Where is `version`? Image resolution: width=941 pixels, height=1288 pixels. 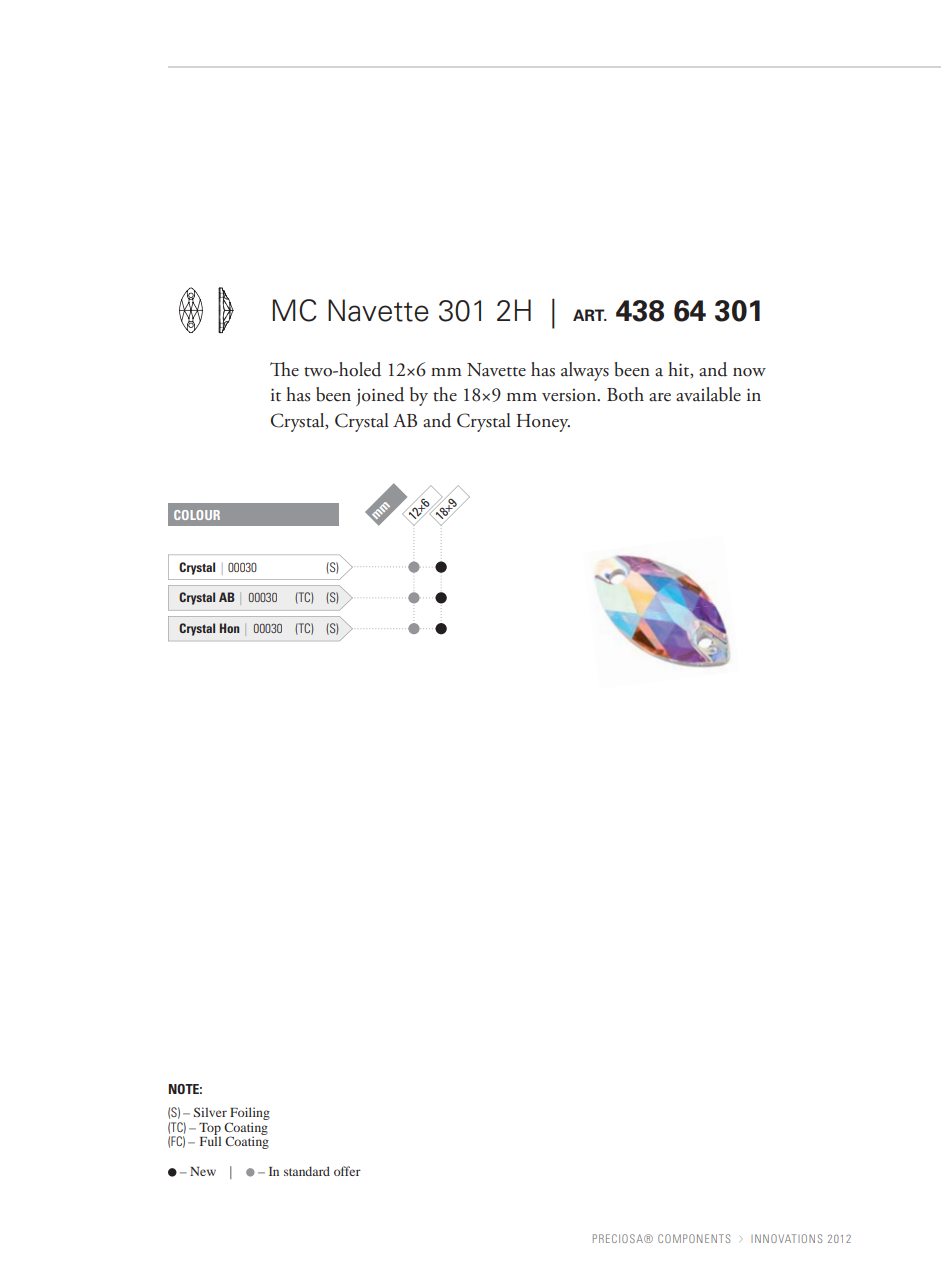 version is located at coordinates (570, 395).
